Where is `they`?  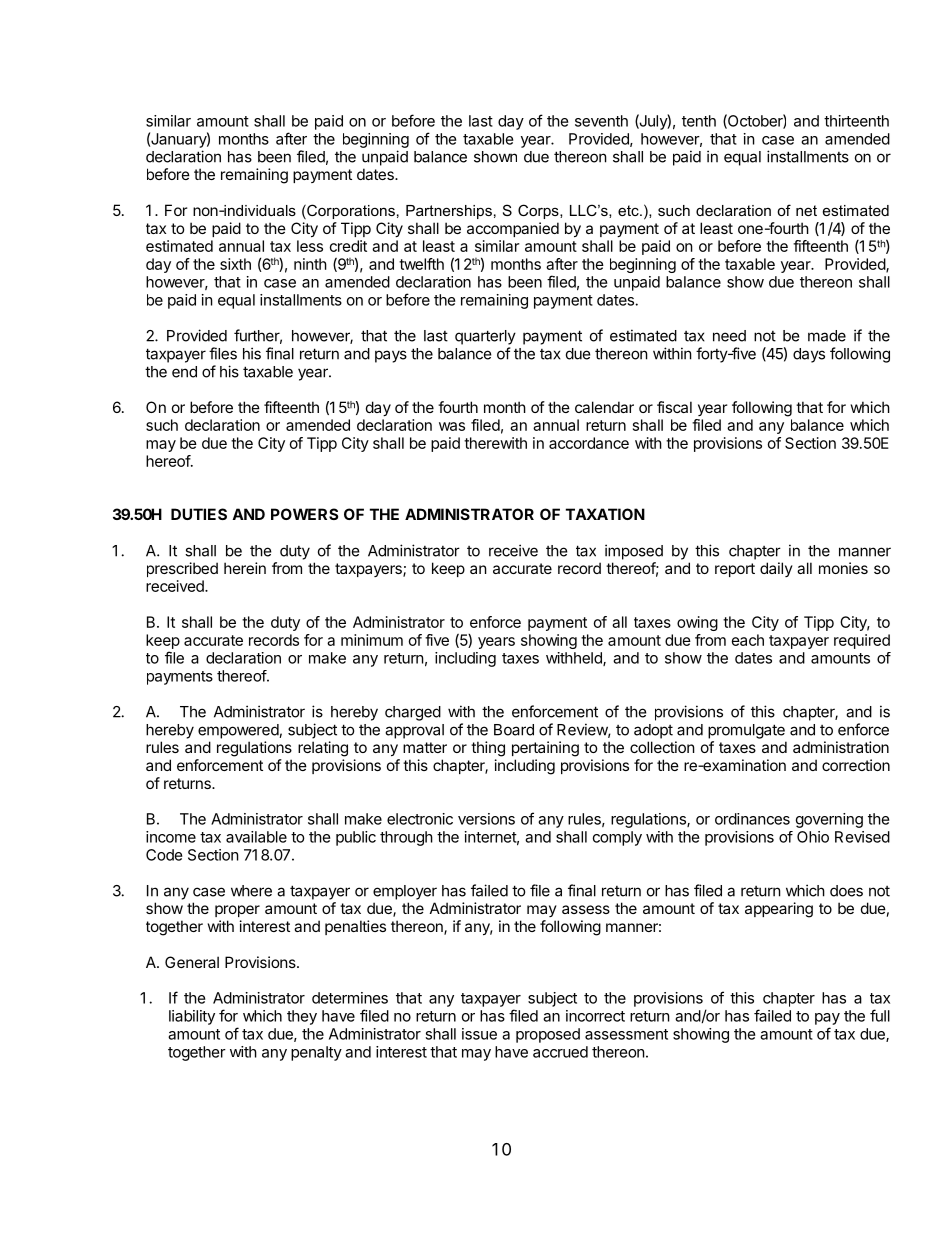
they is located at coordinates (302, 1017).
